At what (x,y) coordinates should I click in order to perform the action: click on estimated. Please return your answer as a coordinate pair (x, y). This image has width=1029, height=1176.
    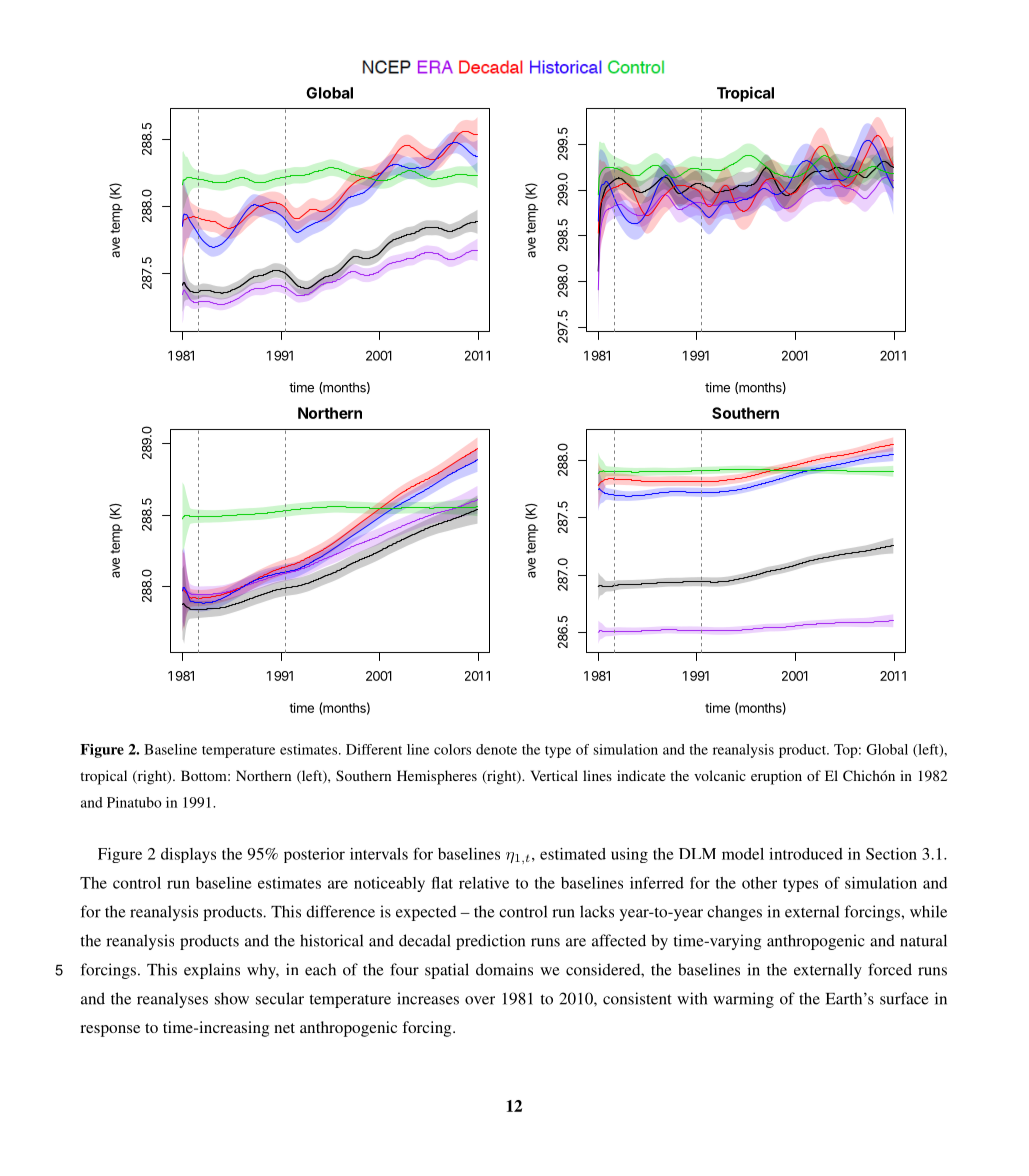
    Looking at the image, I should click on (573, 854).
